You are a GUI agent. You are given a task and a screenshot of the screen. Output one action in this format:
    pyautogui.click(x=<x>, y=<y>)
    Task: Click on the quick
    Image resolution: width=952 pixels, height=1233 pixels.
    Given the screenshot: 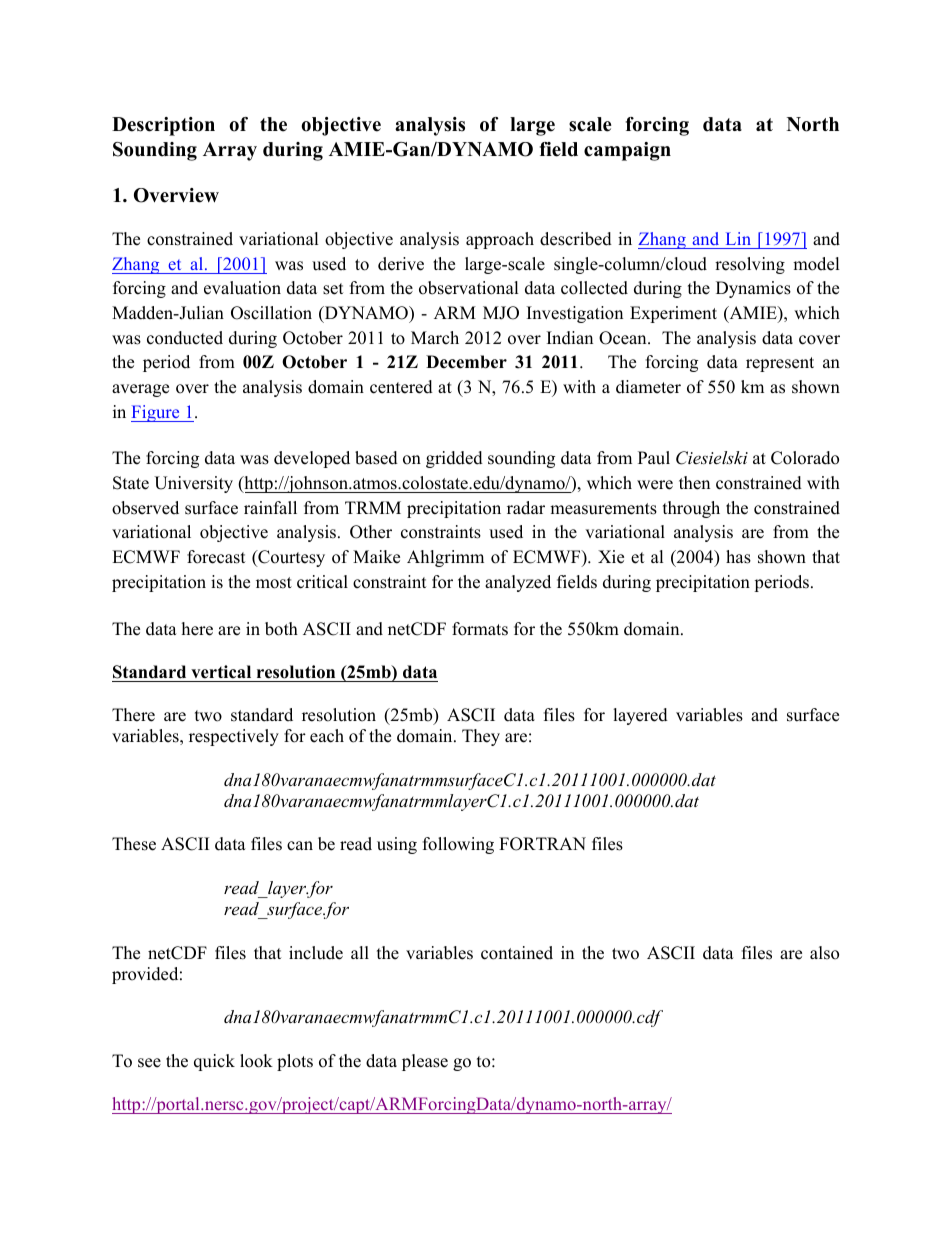 What is the action you would take?
    pyautogui.click(x=214, y=1062)
